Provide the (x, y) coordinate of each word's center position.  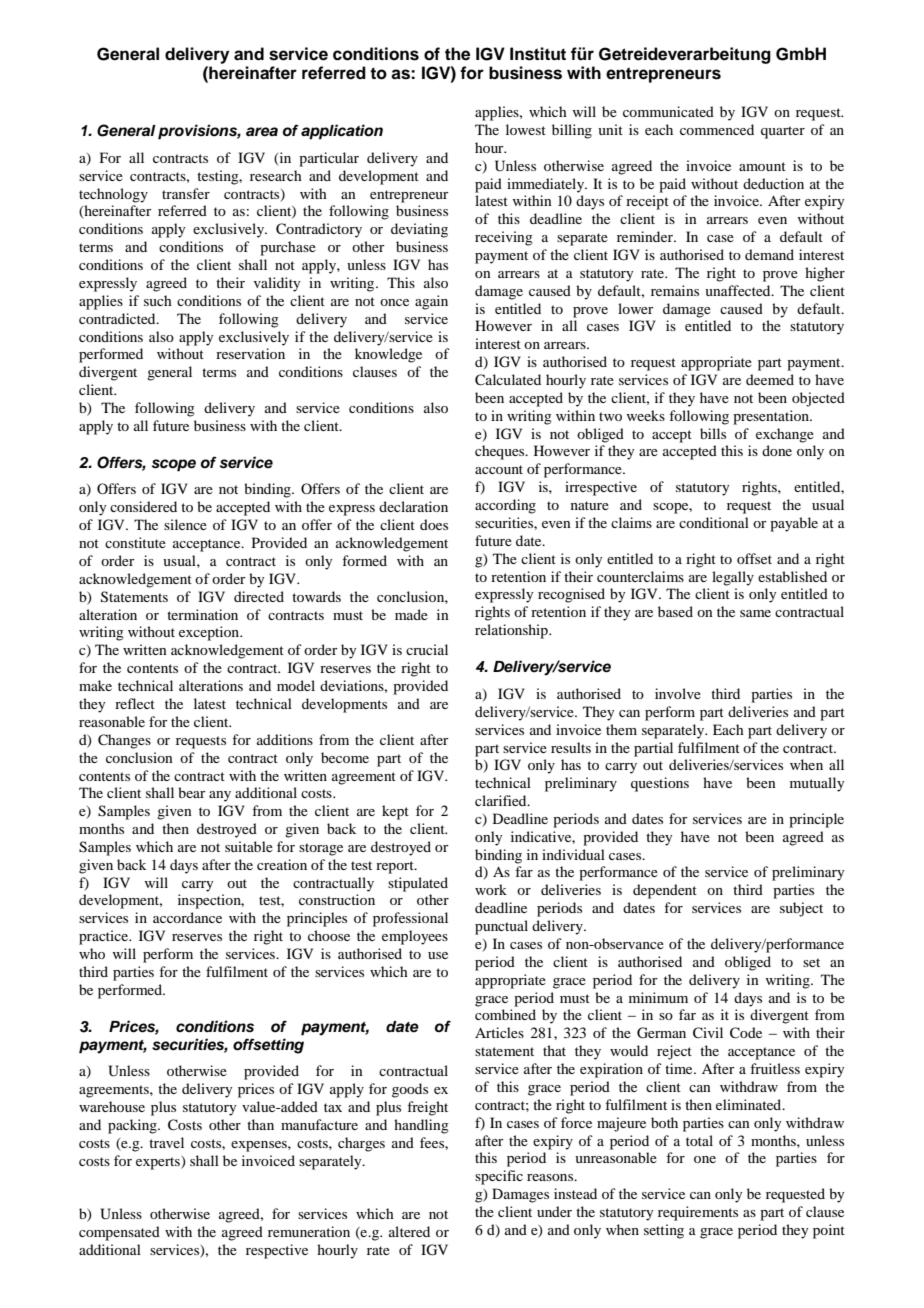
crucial (427, 649)
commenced (717, 129)
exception (210, 633)
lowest (526, 129)
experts (159, 1163)
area (262, 132)
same (755, 613)
